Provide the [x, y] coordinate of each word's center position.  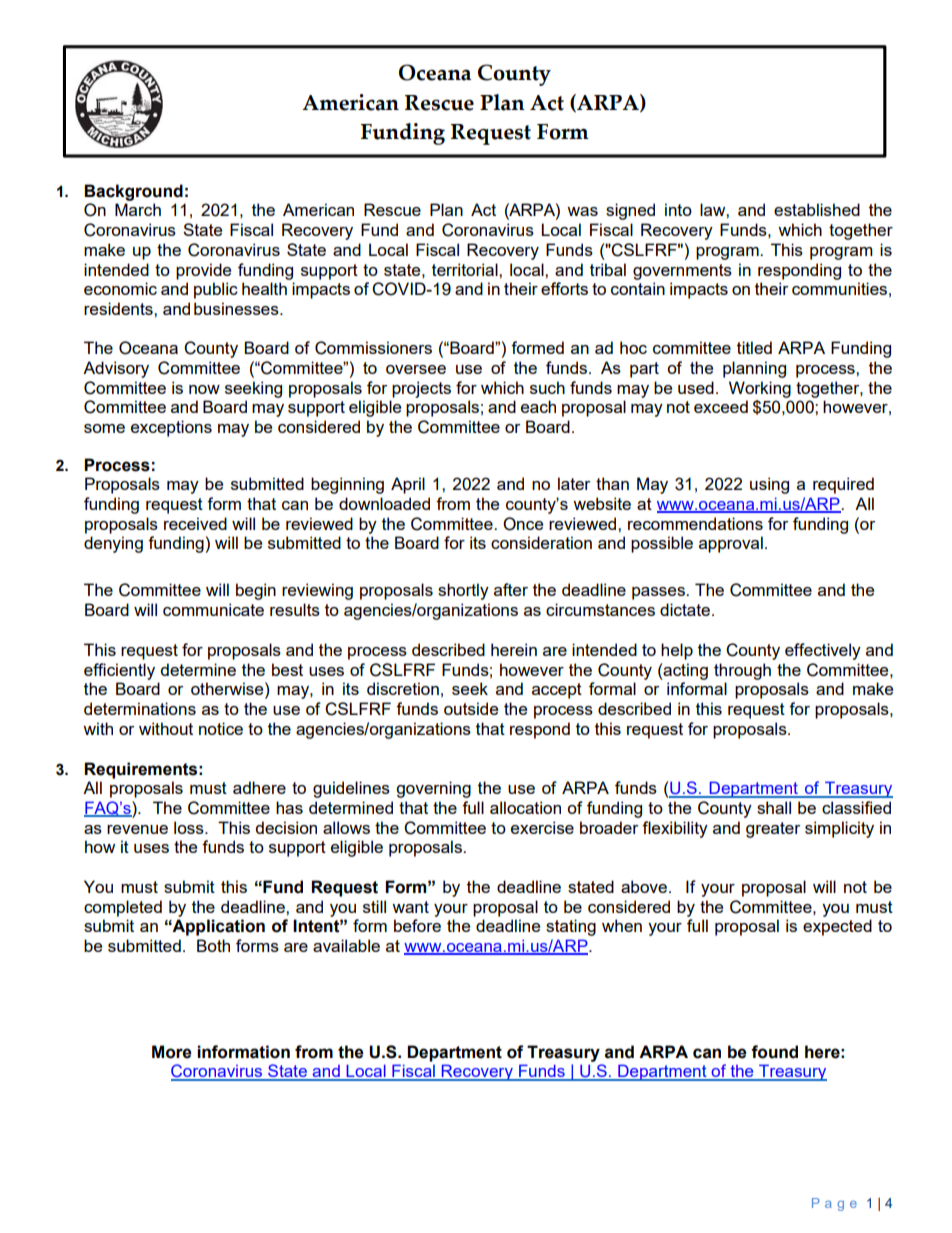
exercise [542, 827]
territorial [466, 269]
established [817, 209]
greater [773, 830]
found [774, 1052]
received [195, 523]
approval [731, 544]
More [172, 1052]
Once [523, 524]
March [138, 209]
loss [190, 827]
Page [834, 1204]
